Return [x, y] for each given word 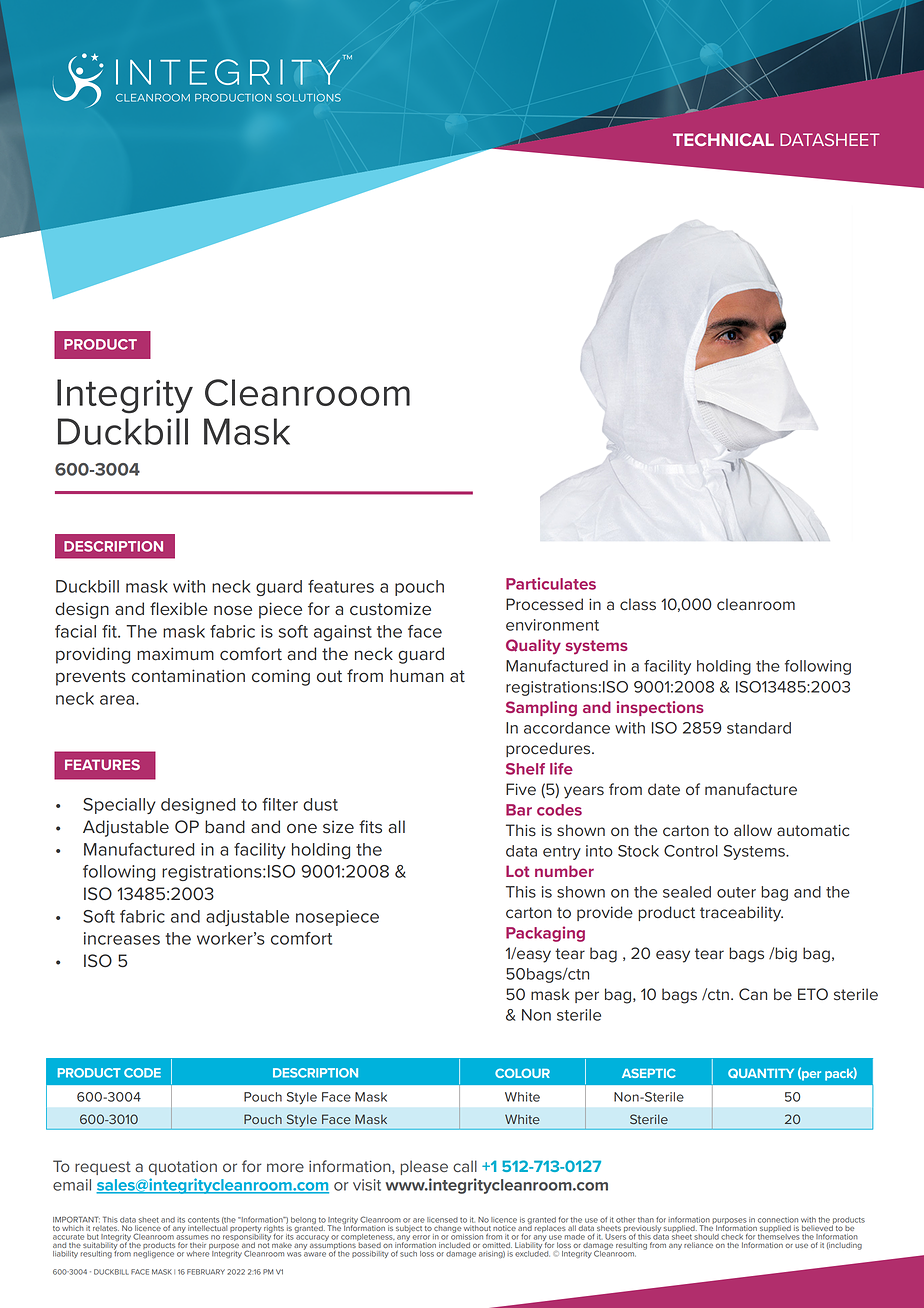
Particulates [551, 583]
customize [390, 609]
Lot [517, 871]
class [638, 604]
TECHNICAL [723, 139]
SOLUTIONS [308, 98]
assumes [192, 1237]
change [448, 1229]
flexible [179, 609]
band [225, 827]
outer [736, 892]
